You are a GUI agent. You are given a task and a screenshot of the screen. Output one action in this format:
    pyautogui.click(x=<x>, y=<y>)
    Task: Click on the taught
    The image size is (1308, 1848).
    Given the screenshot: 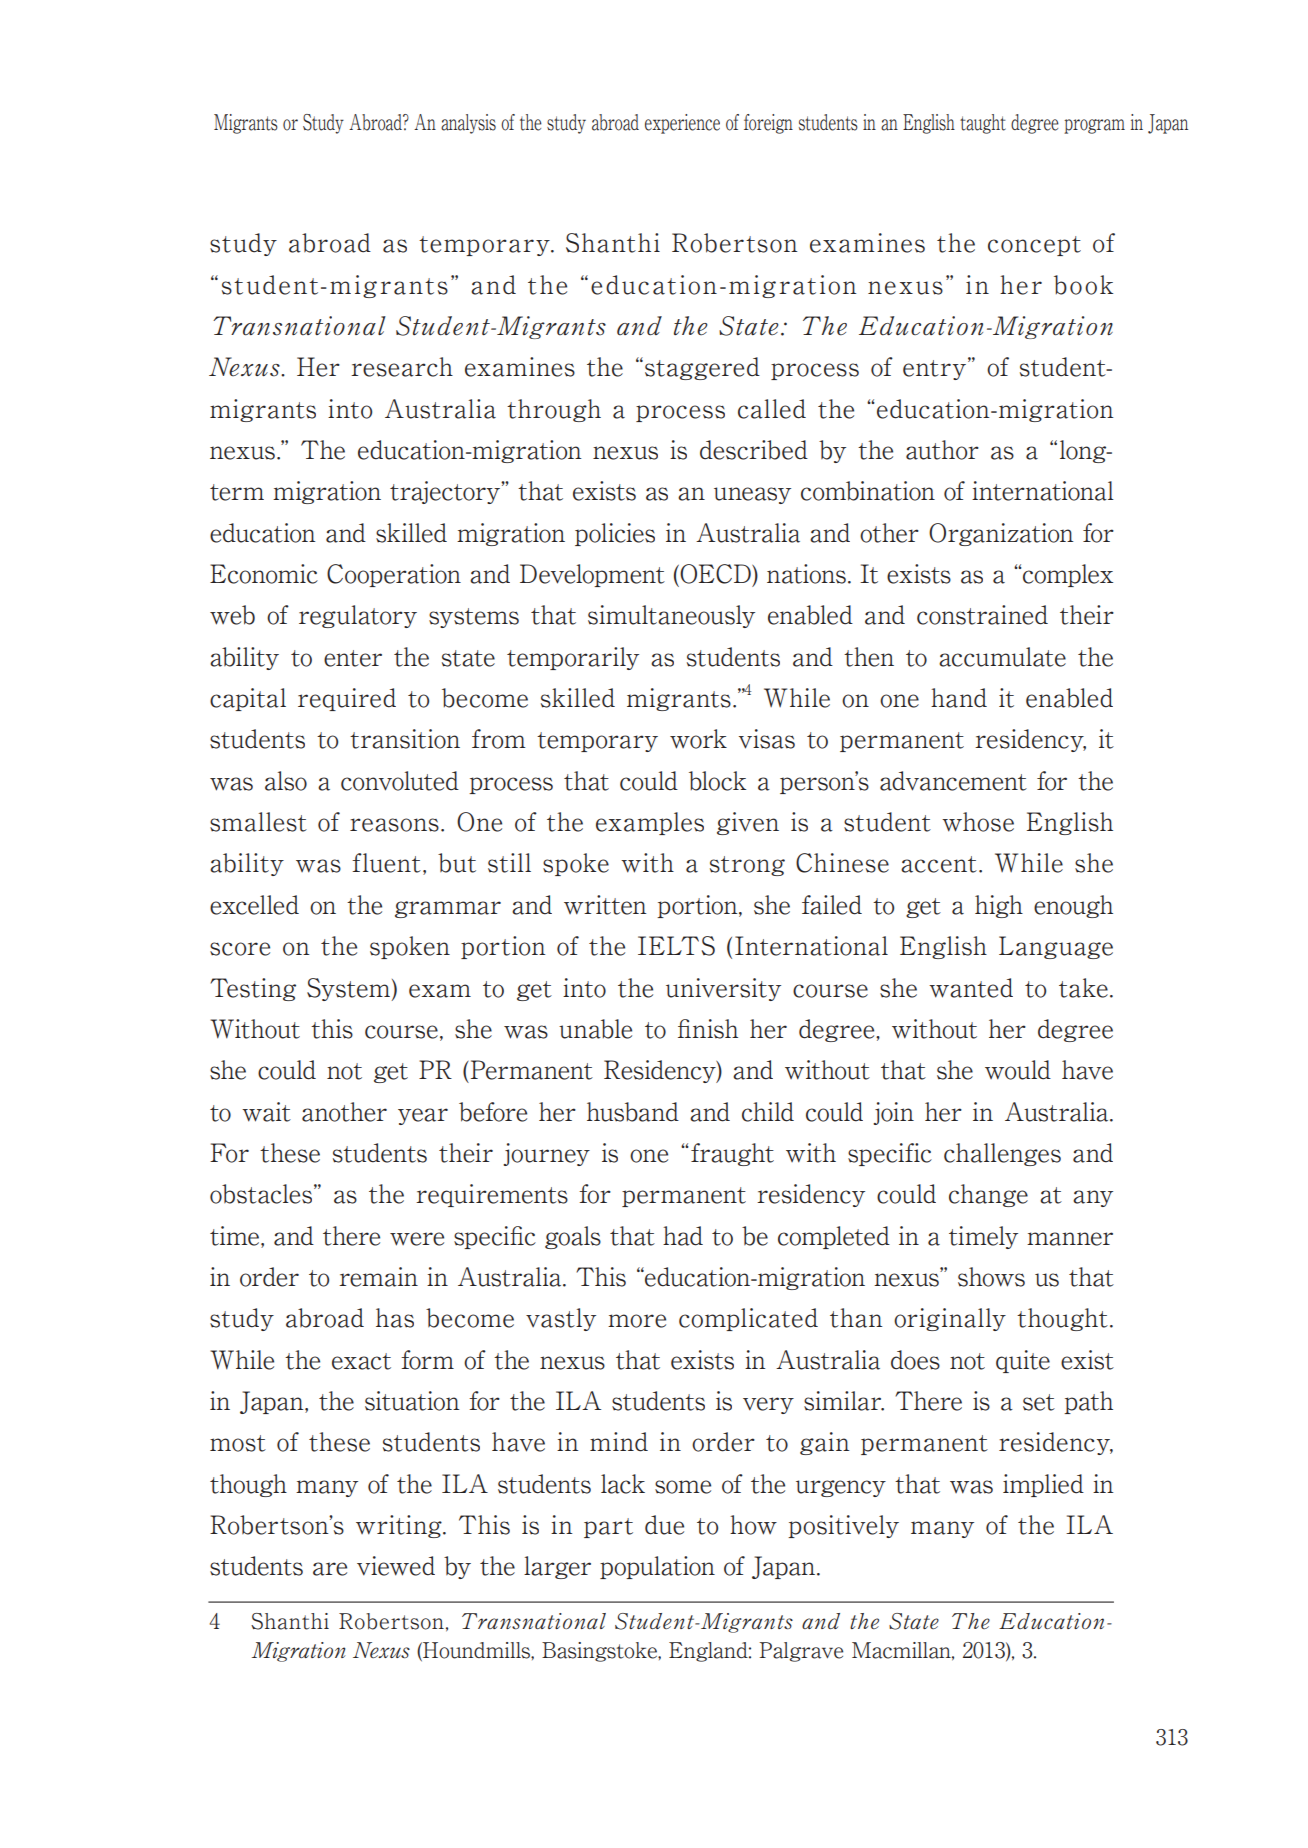 What is the action you would take?
    pyautogui.click(x=983, y=124)
